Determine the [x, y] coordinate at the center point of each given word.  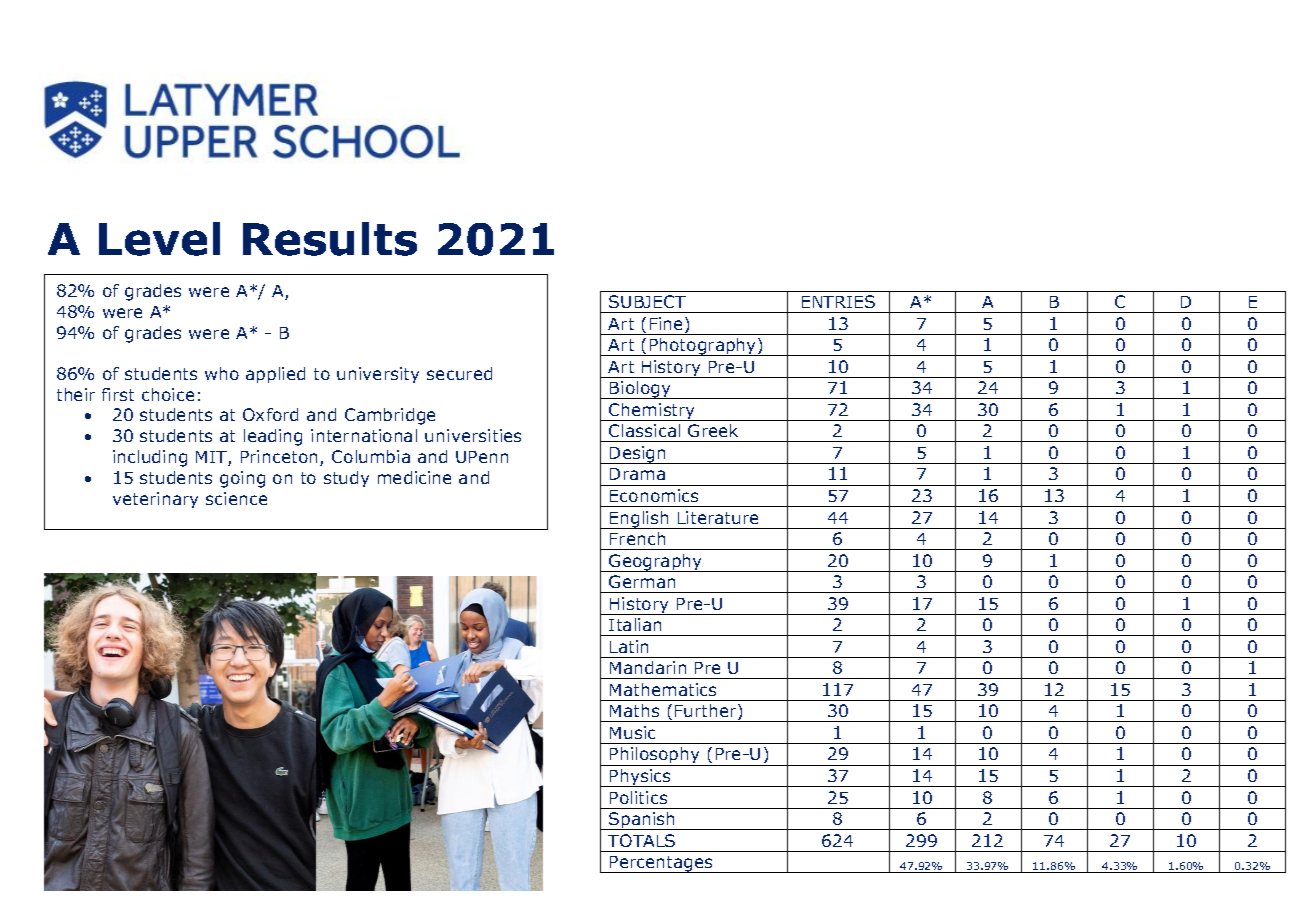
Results [330, 239]
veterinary [155, 500]
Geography [656, 563]
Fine [668, 325]
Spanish [643, 821]
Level [159, 239]
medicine [414, 477]
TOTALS [641, 840]
